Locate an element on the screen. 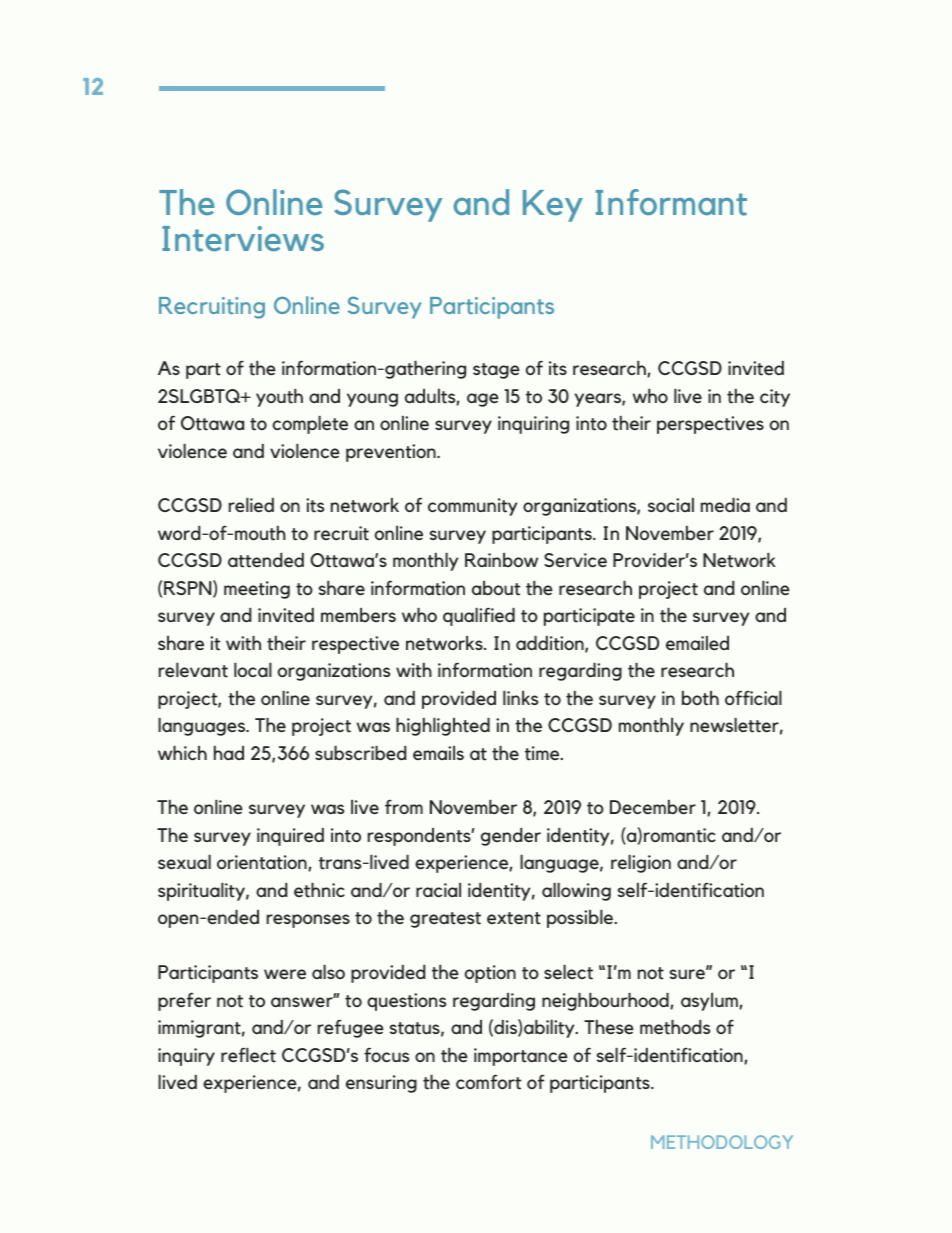 This screenshot has width=952, height=1233. December is located at coordinates (653, 807).
